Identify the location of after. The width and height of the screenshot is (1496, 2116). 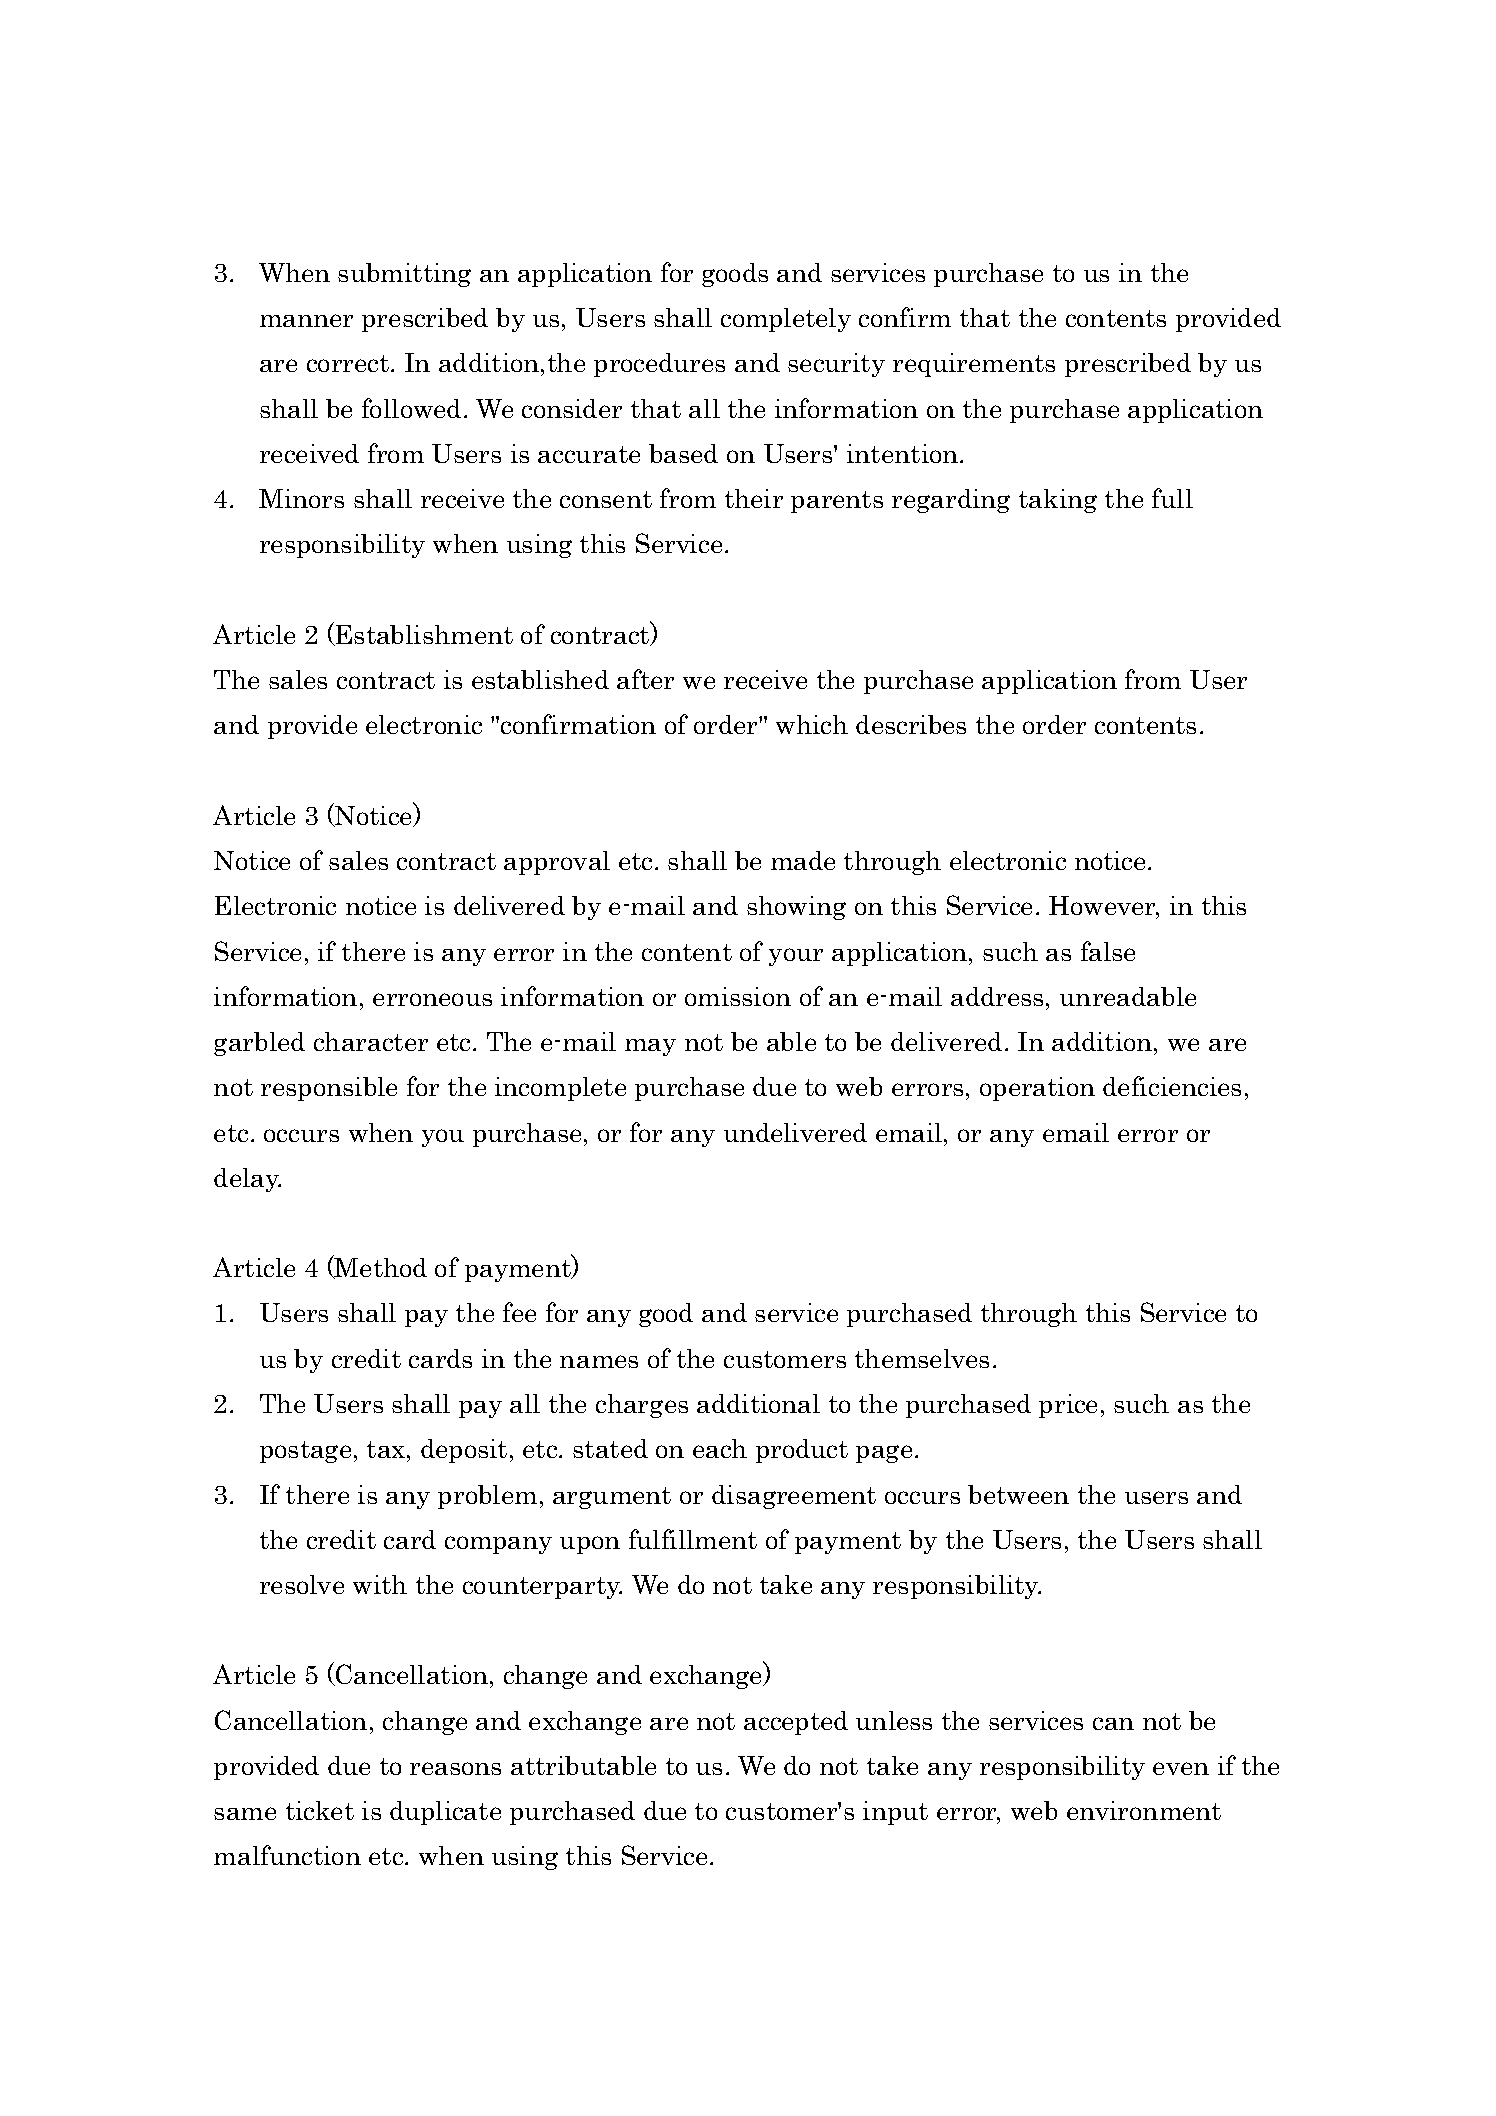
(645, 679).
